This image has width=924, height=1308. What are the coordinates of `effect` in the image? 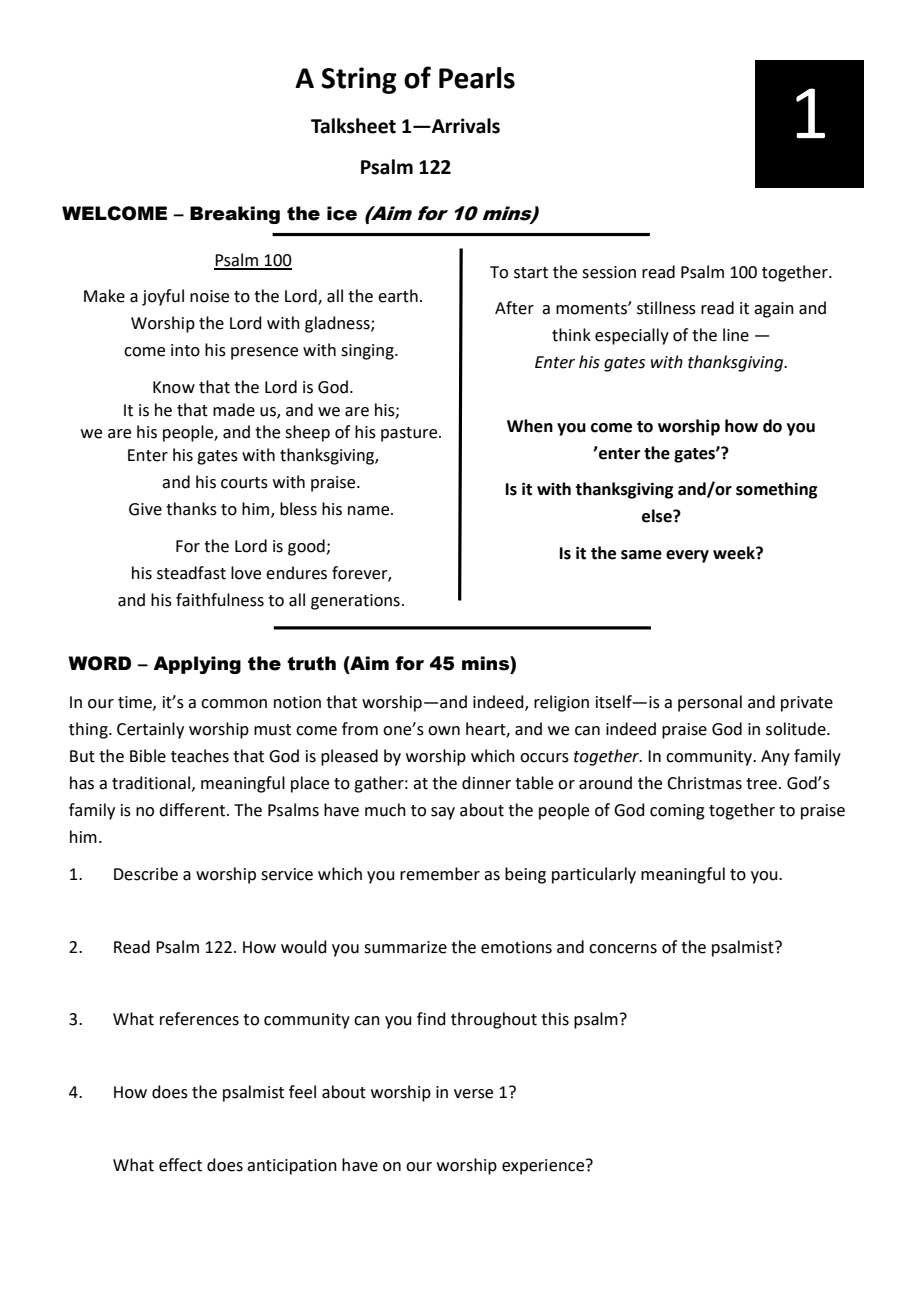 It's located at (180, 1165).
